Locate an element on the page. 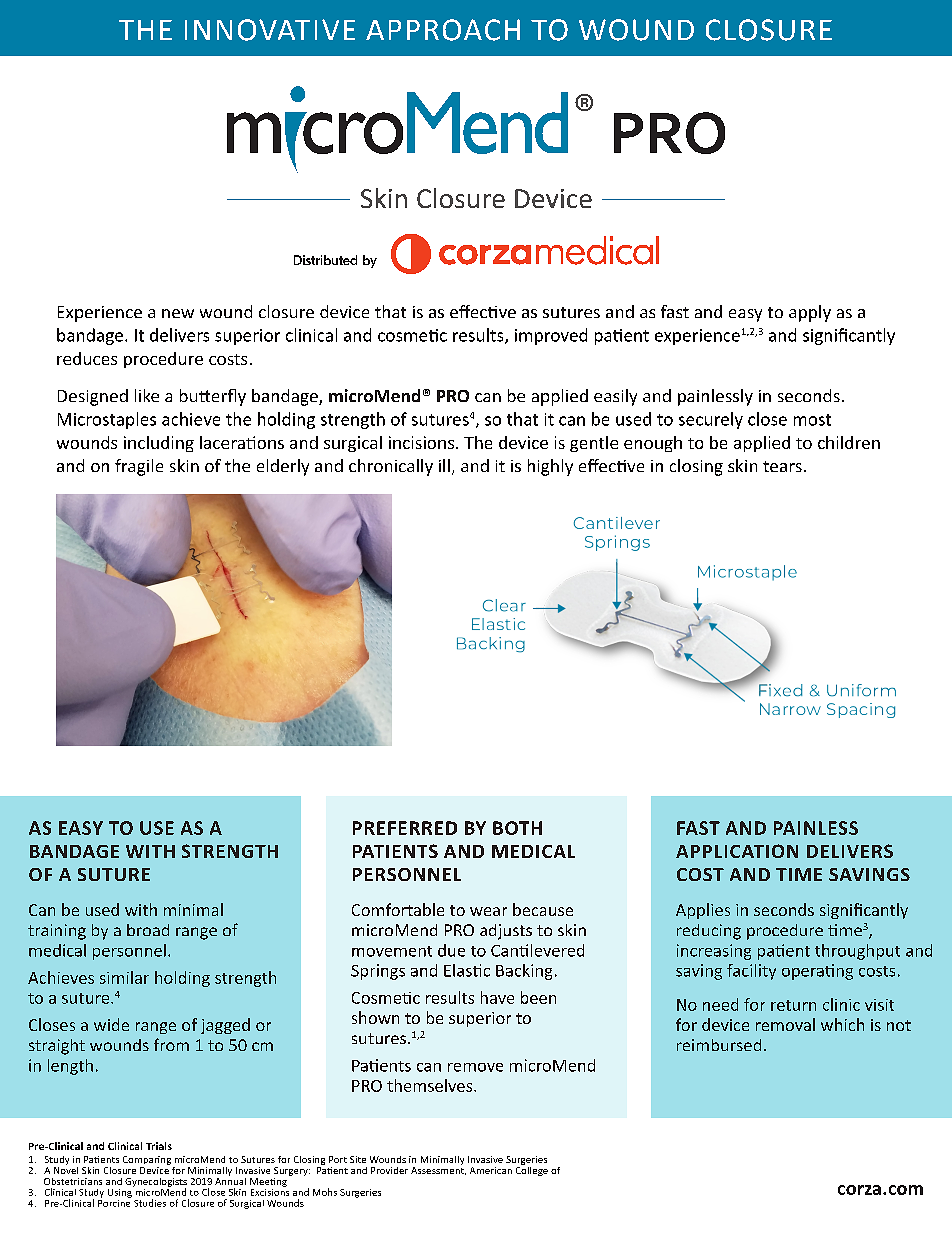 The width and height of the page is (952, 1233). APPLICATION is located at coordinates (737, 851).
